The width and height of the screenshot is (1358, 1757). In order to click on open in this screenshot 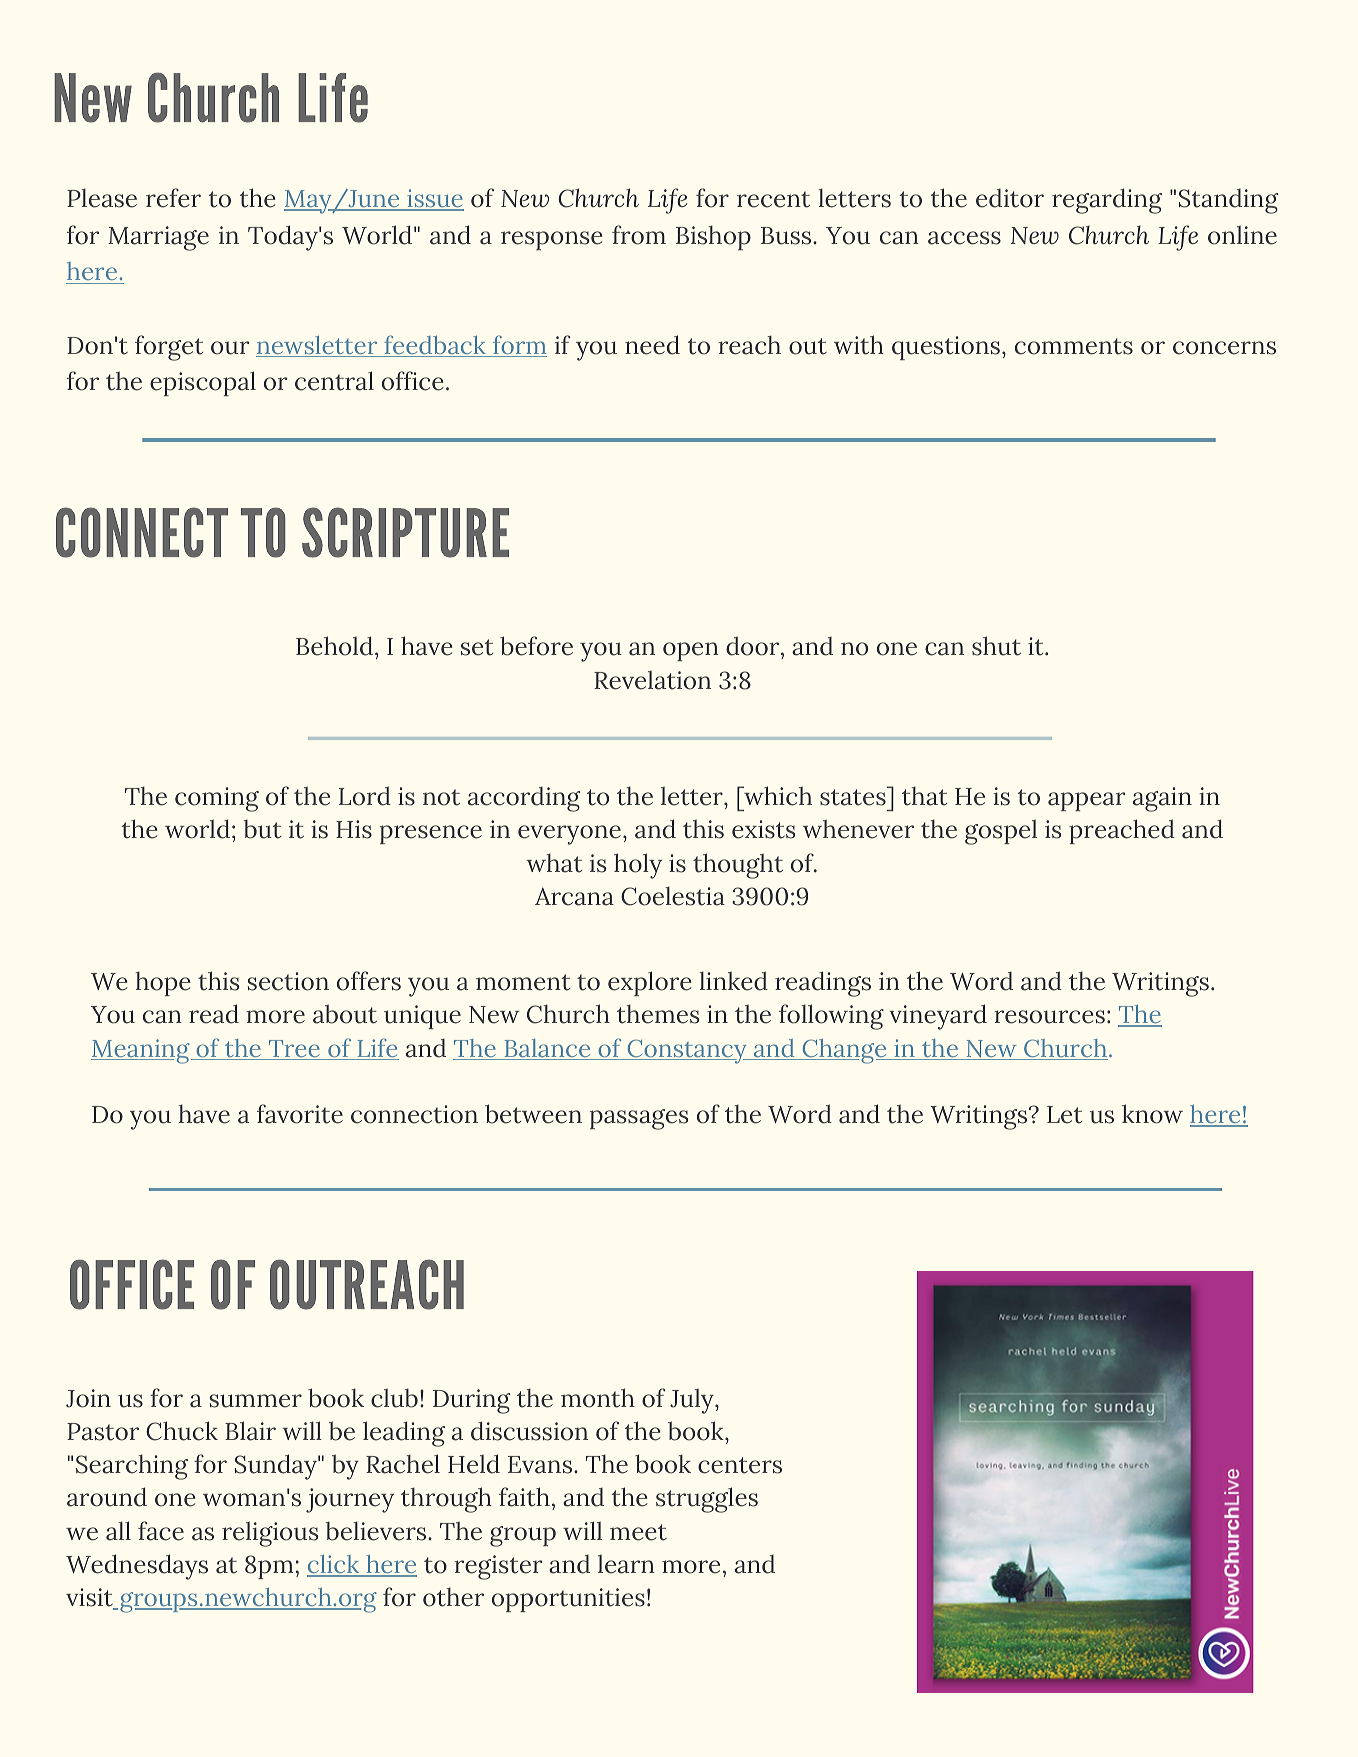, I will do `click(691, 651)`.
